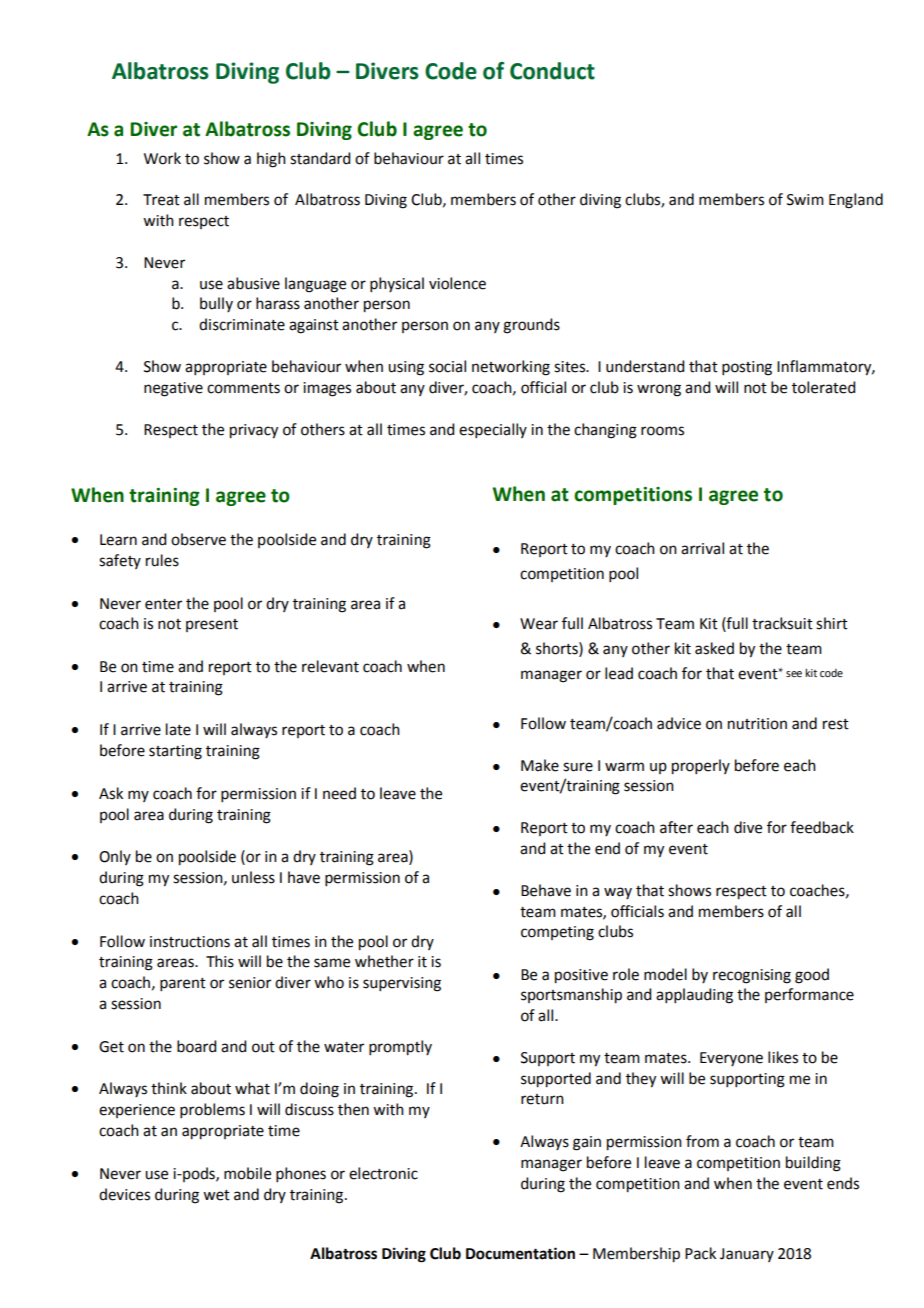 The height and width of the document is (1308, 924). What do you see at coordinates (540, 765) in the document?
I see `Make` at bounding box center [540, 765].
